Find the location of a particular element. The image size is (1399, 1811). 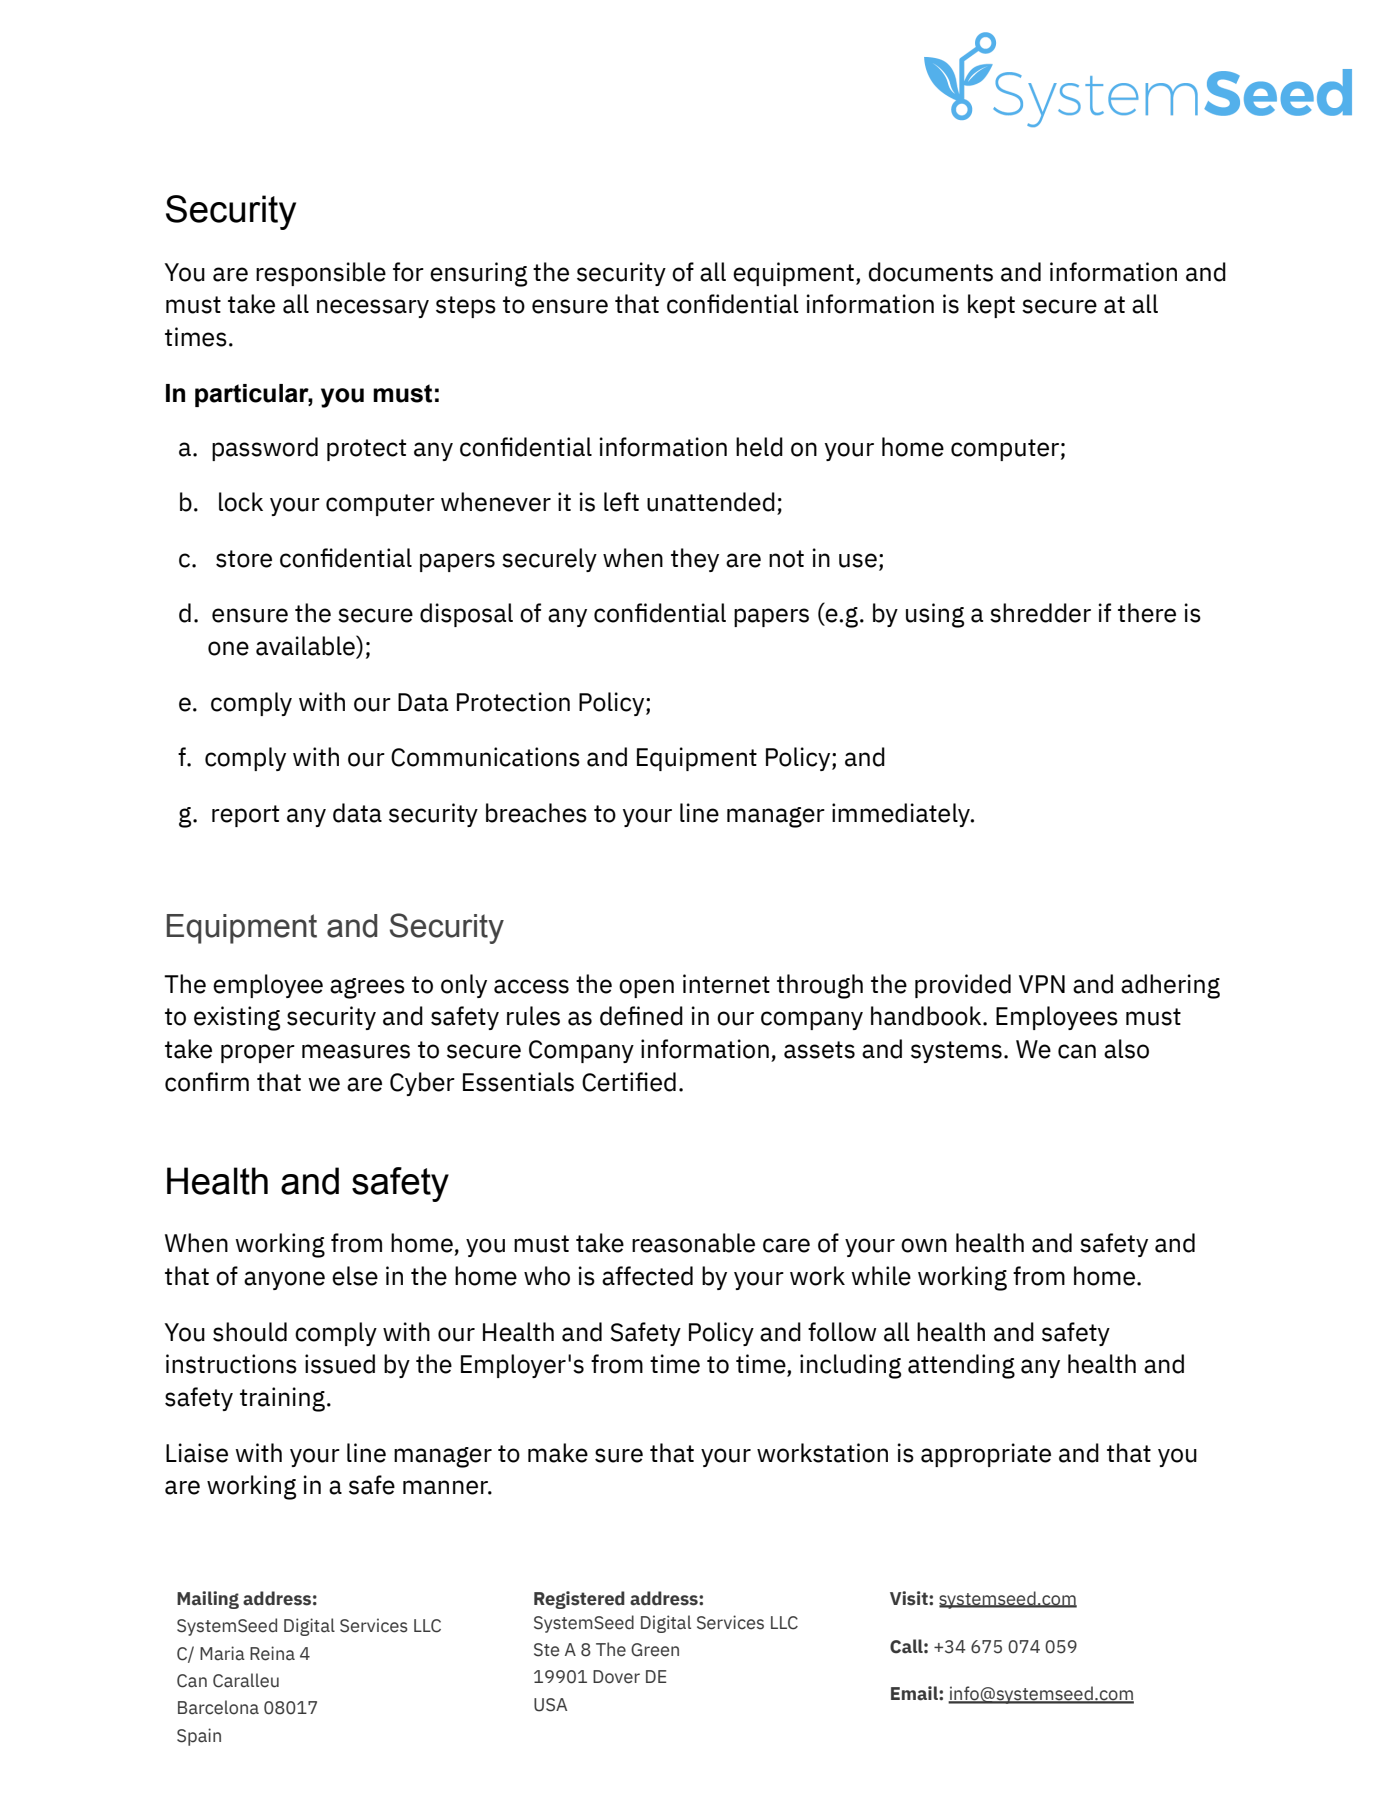

Reina is located at coordinates (272, 1653).
